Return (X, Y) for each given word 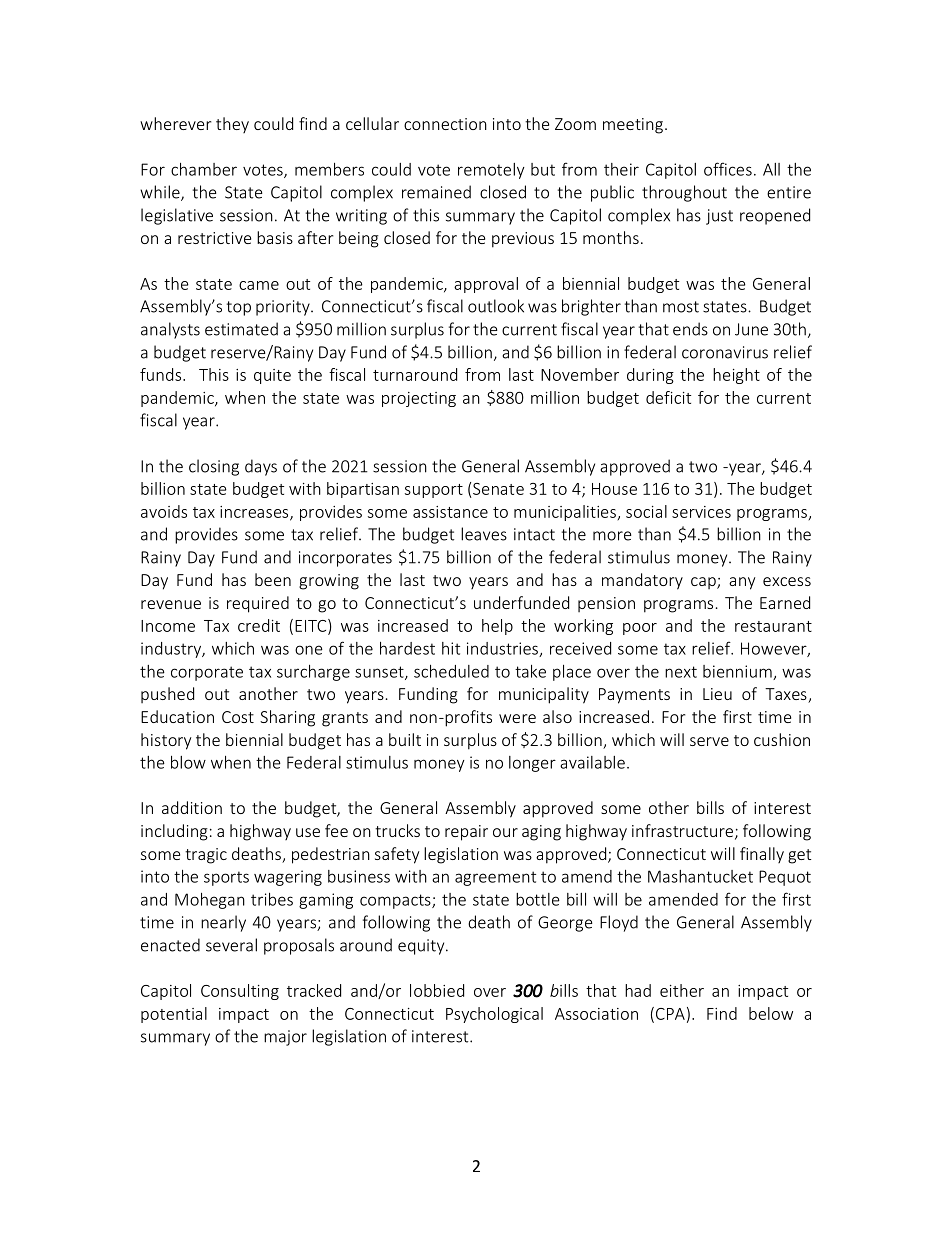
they (232, 125)
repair (466, 833)
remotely (491, 171)
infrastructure (682, 830)
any (742, 583)
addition (192, 807)
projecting (419, 399)
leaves (484, 534)
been (273, 579)
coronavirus (725, 352)
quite (272, 376)
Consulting (240, 992)
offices (728, 169)
